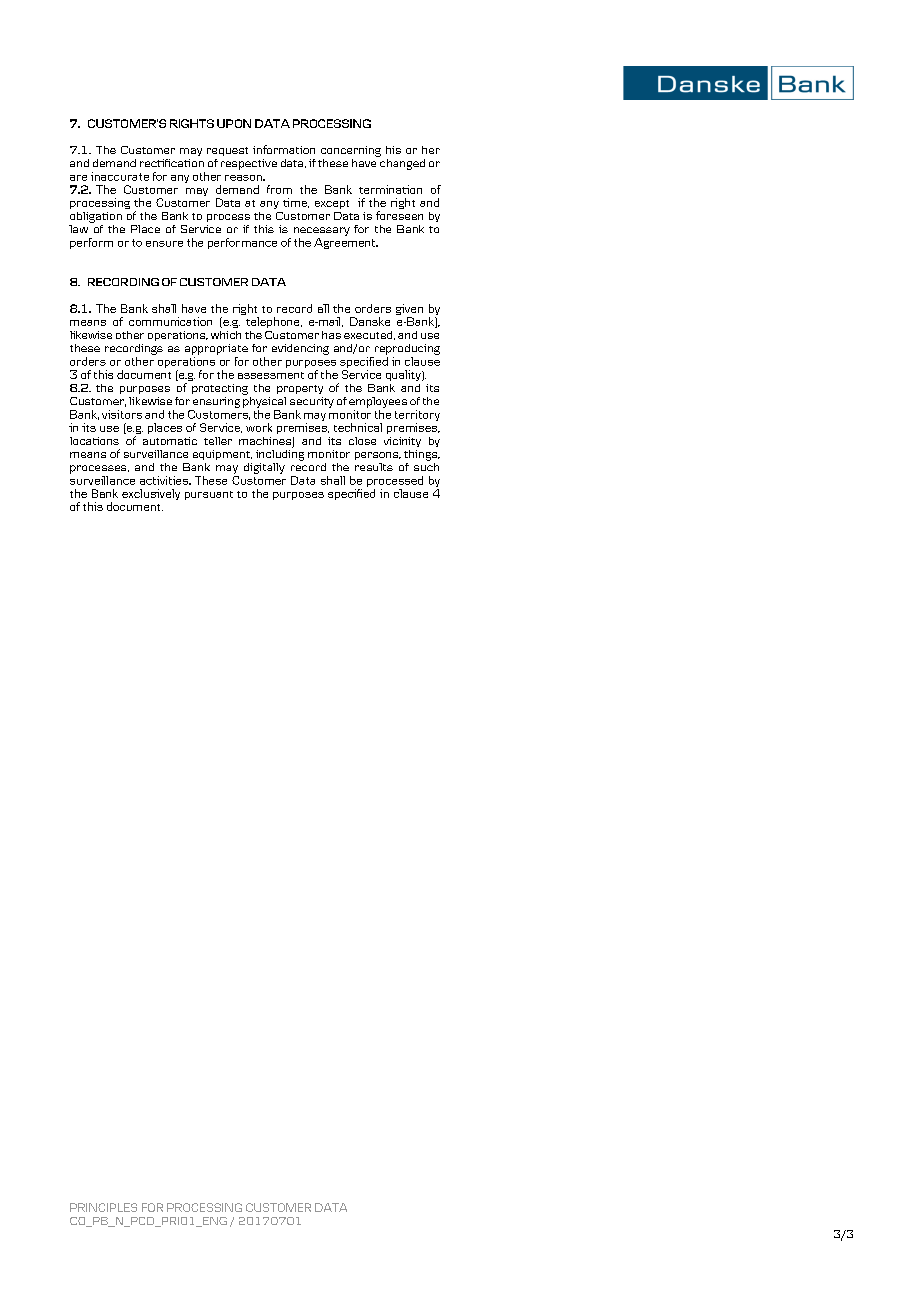  What do you see at coordinates (422, 455) in the screenshot?
I see `things` at bounding box center [422, 455].
